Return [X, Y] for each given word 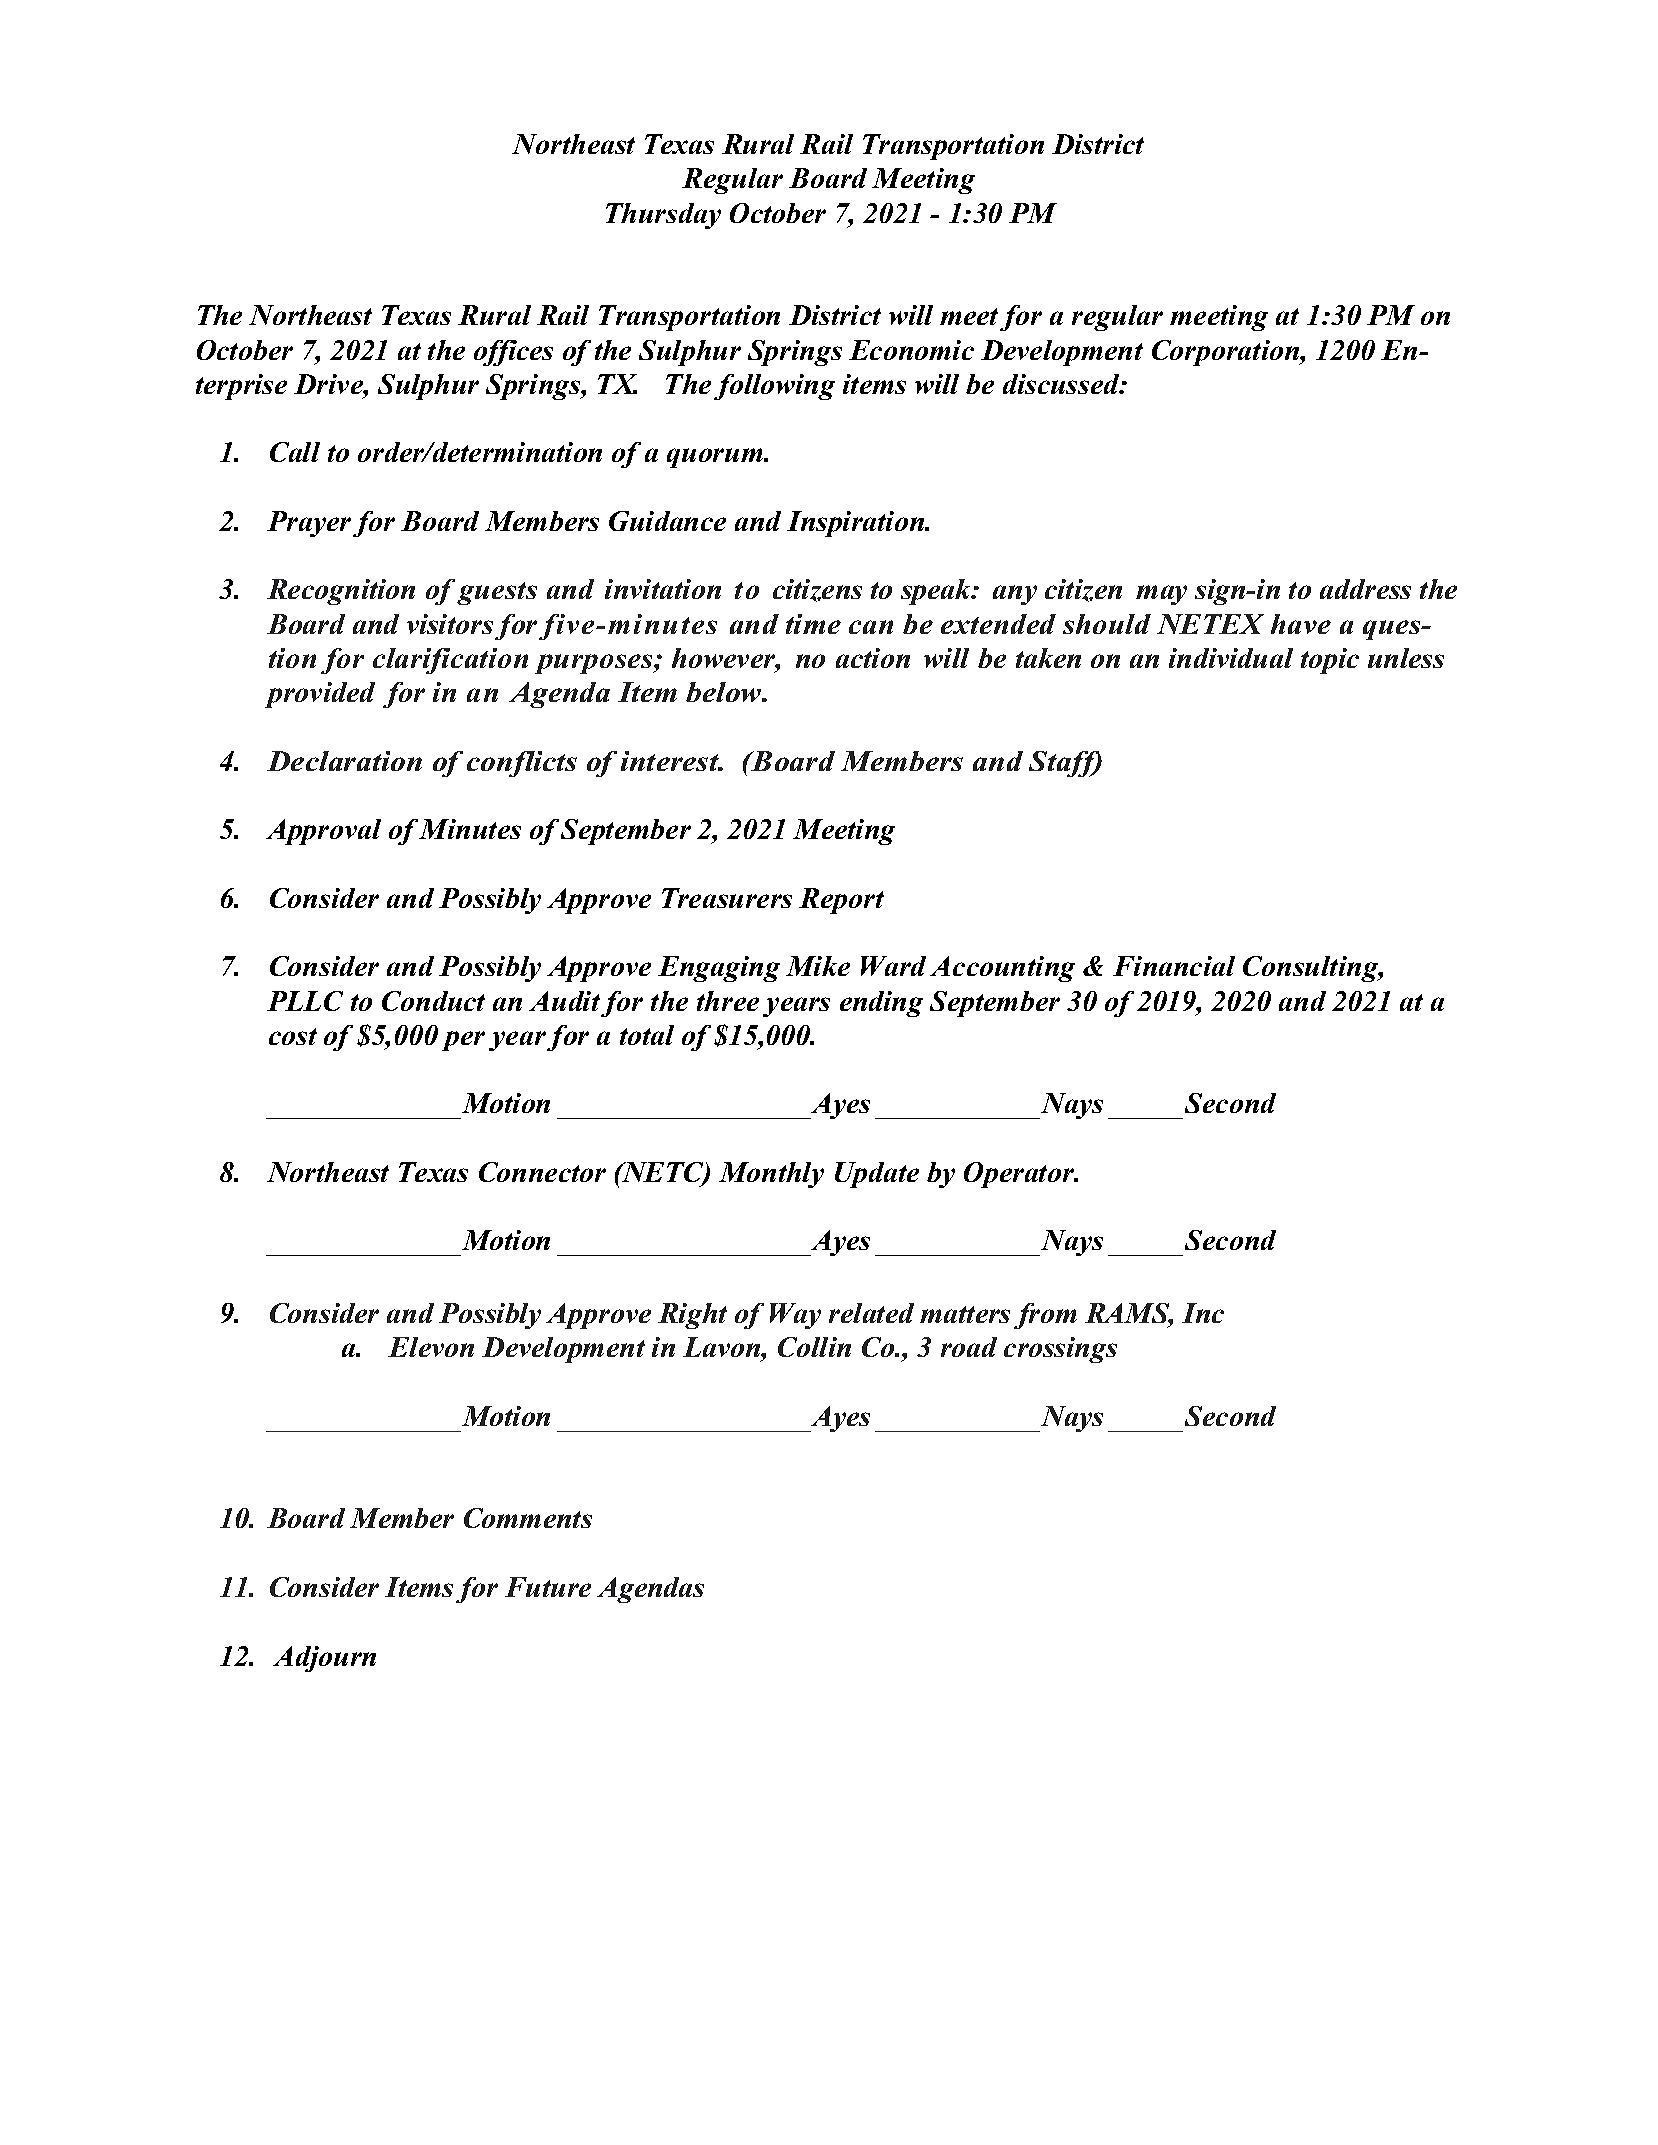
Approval [323, 832]
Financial [1174, 966]
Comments [528, 1518]
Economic [911, 350]
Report [841, 901]
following [774, 387]
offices [513, 353]
